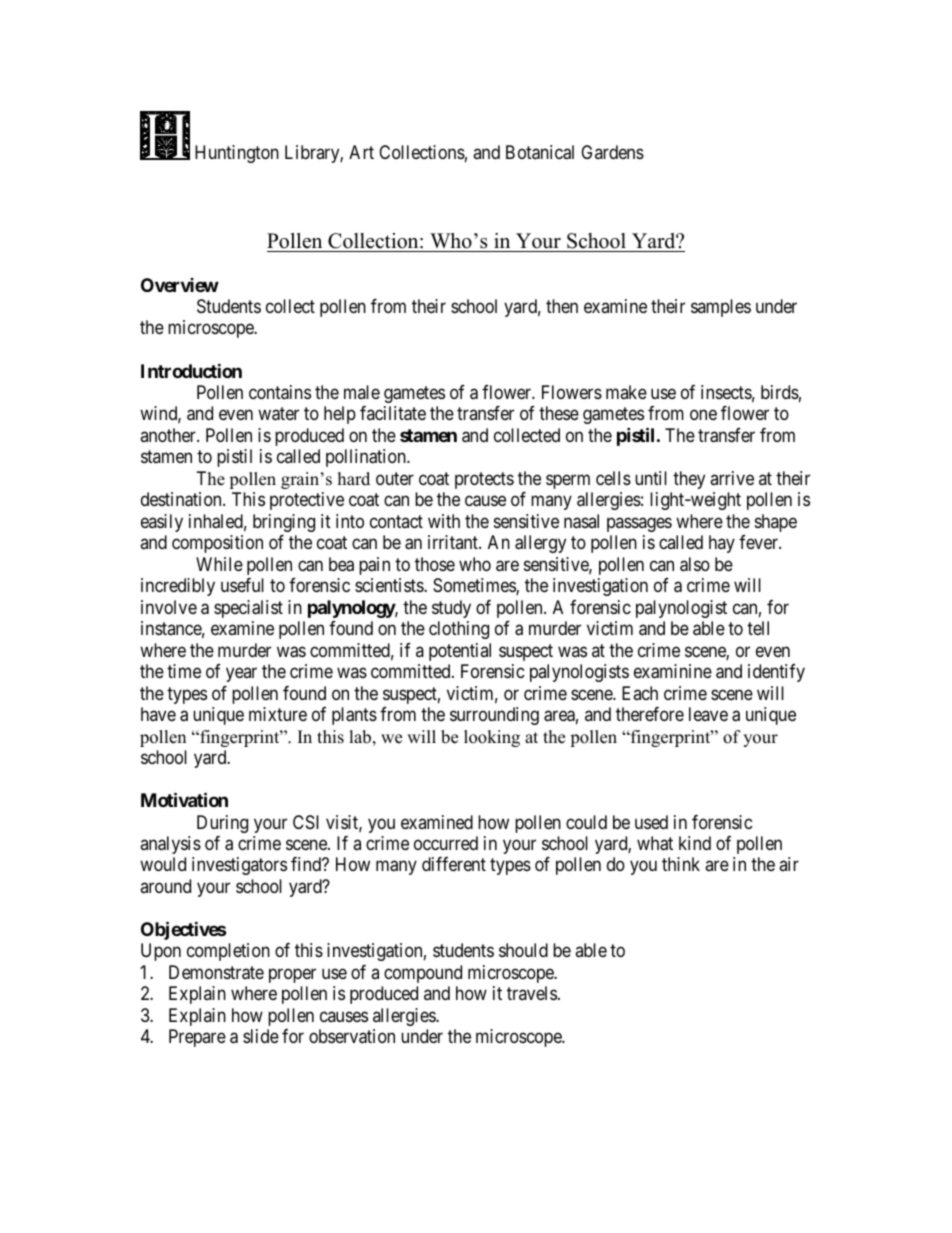 The image size is (952, 1233). What do you see at coordinates (612, 152) in the image?
I see `Gardens` at bounding box center [612, 152].
